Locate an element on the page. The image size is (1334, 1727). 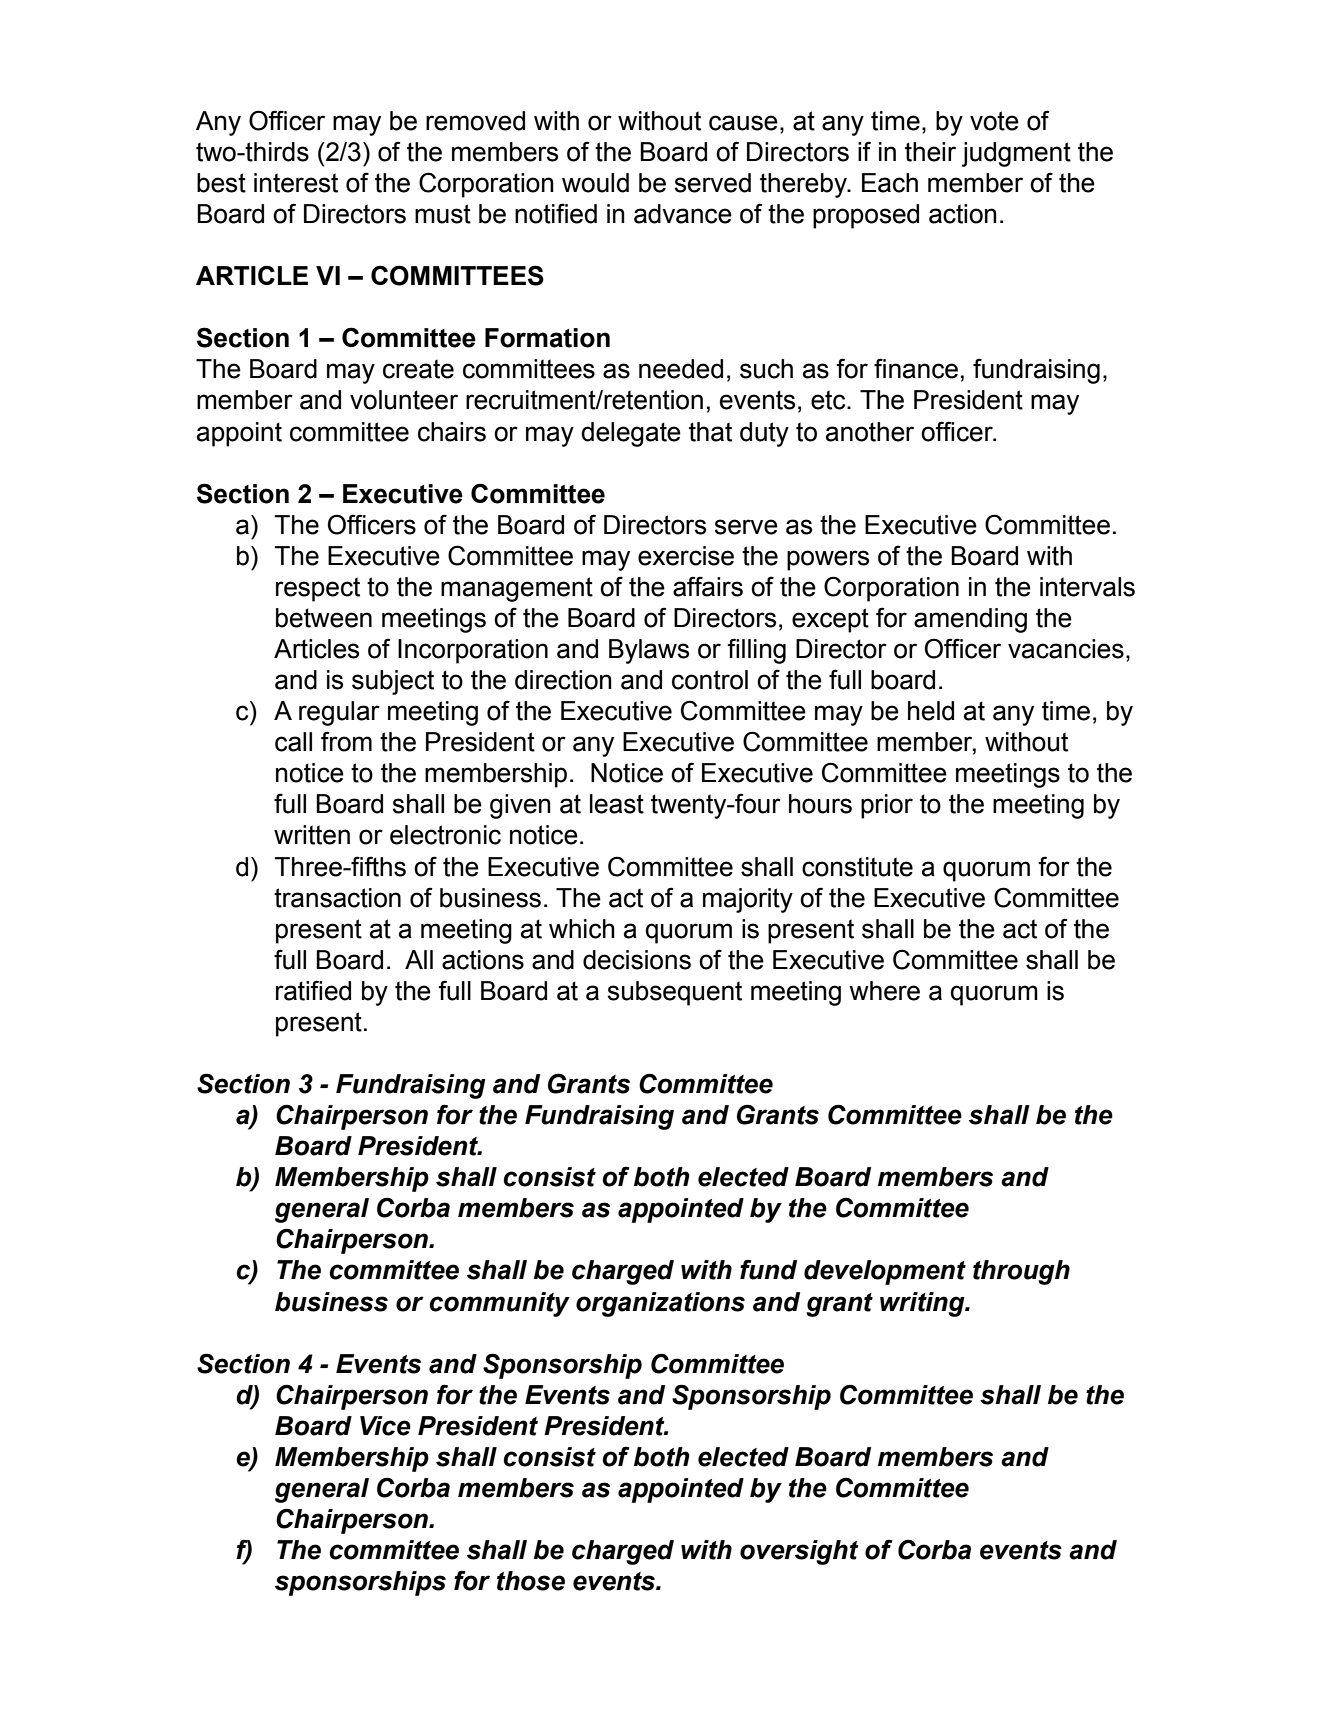
prior is located at coordinates (887, 806).
